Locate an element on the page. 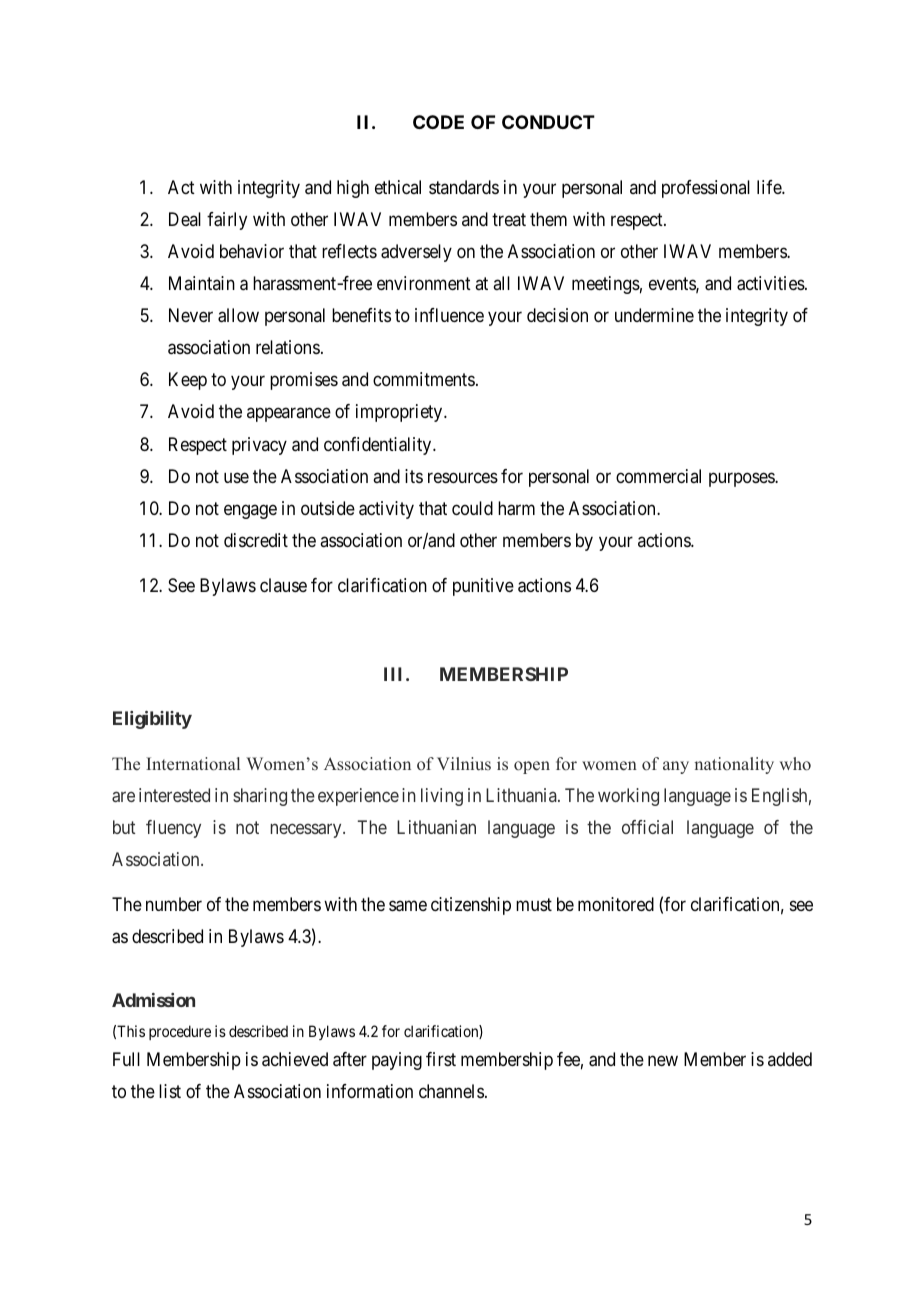  procedure is located at coordinates (180, 1032).
